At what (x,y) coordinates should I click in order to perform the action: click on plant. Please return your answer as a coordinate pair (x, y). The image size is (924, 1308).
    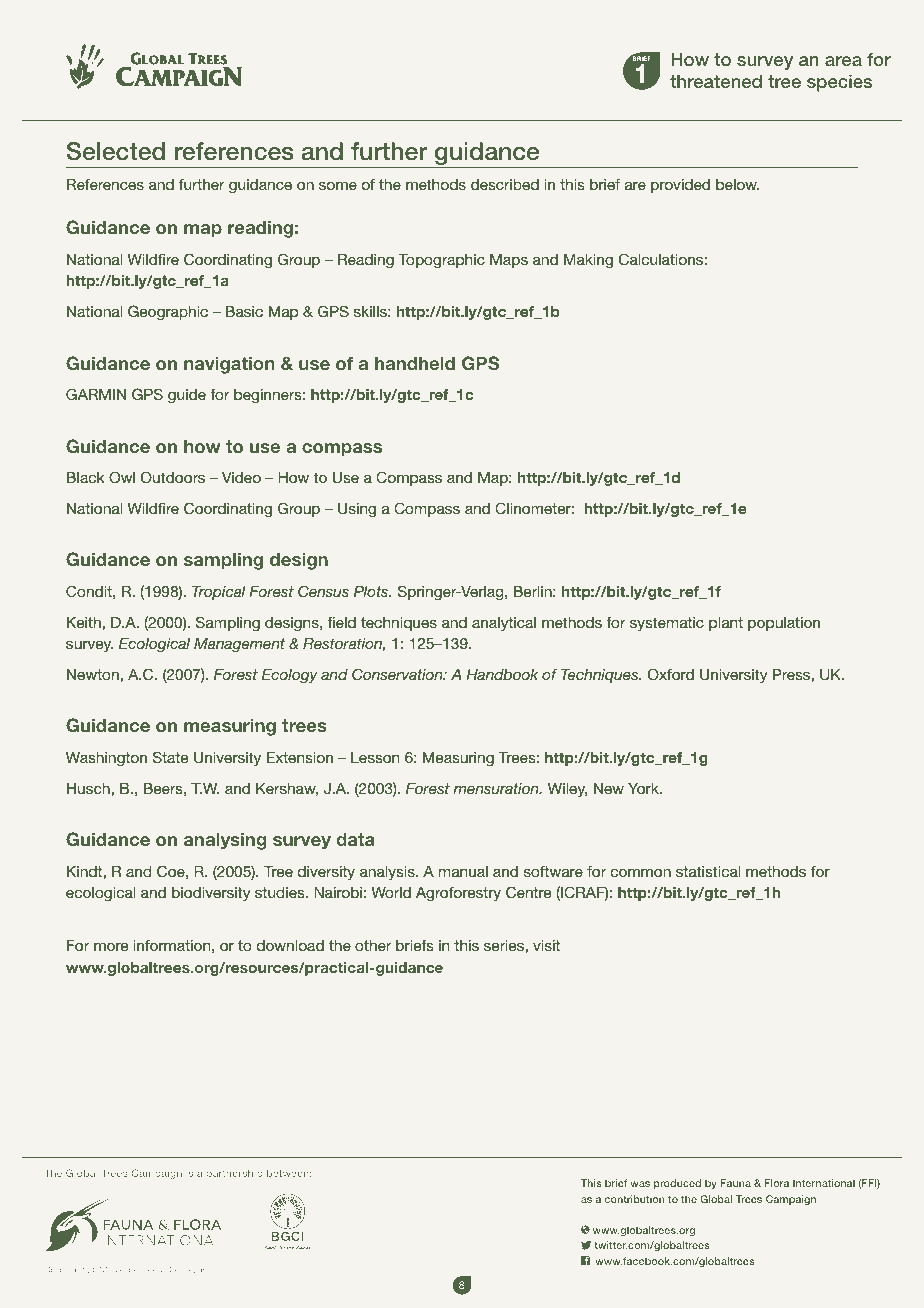
    Looking at the image, I should click on (726, 624).
